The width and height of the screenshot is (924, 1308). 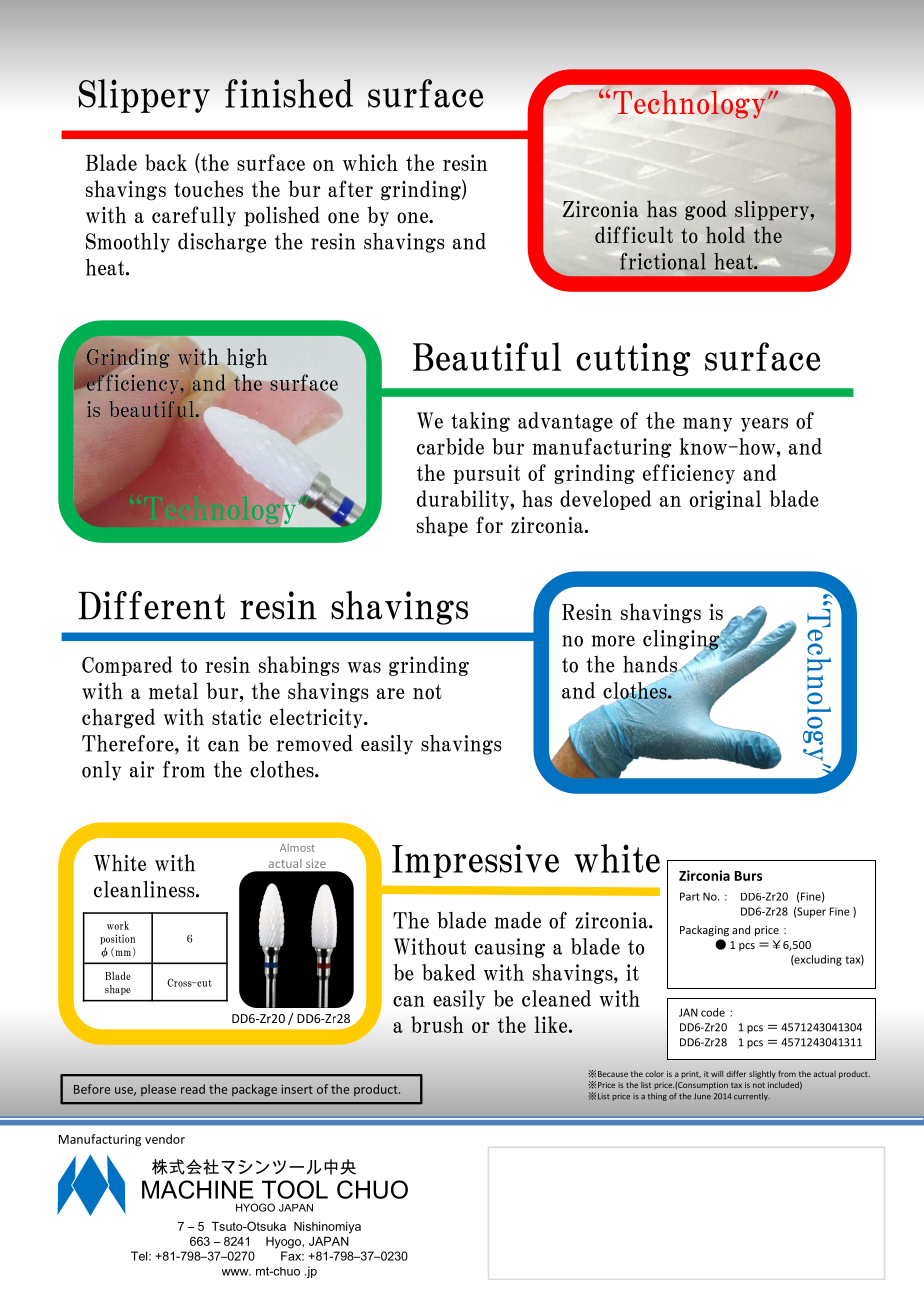 I want to click on Packaging, so click(x=704, y=930).
